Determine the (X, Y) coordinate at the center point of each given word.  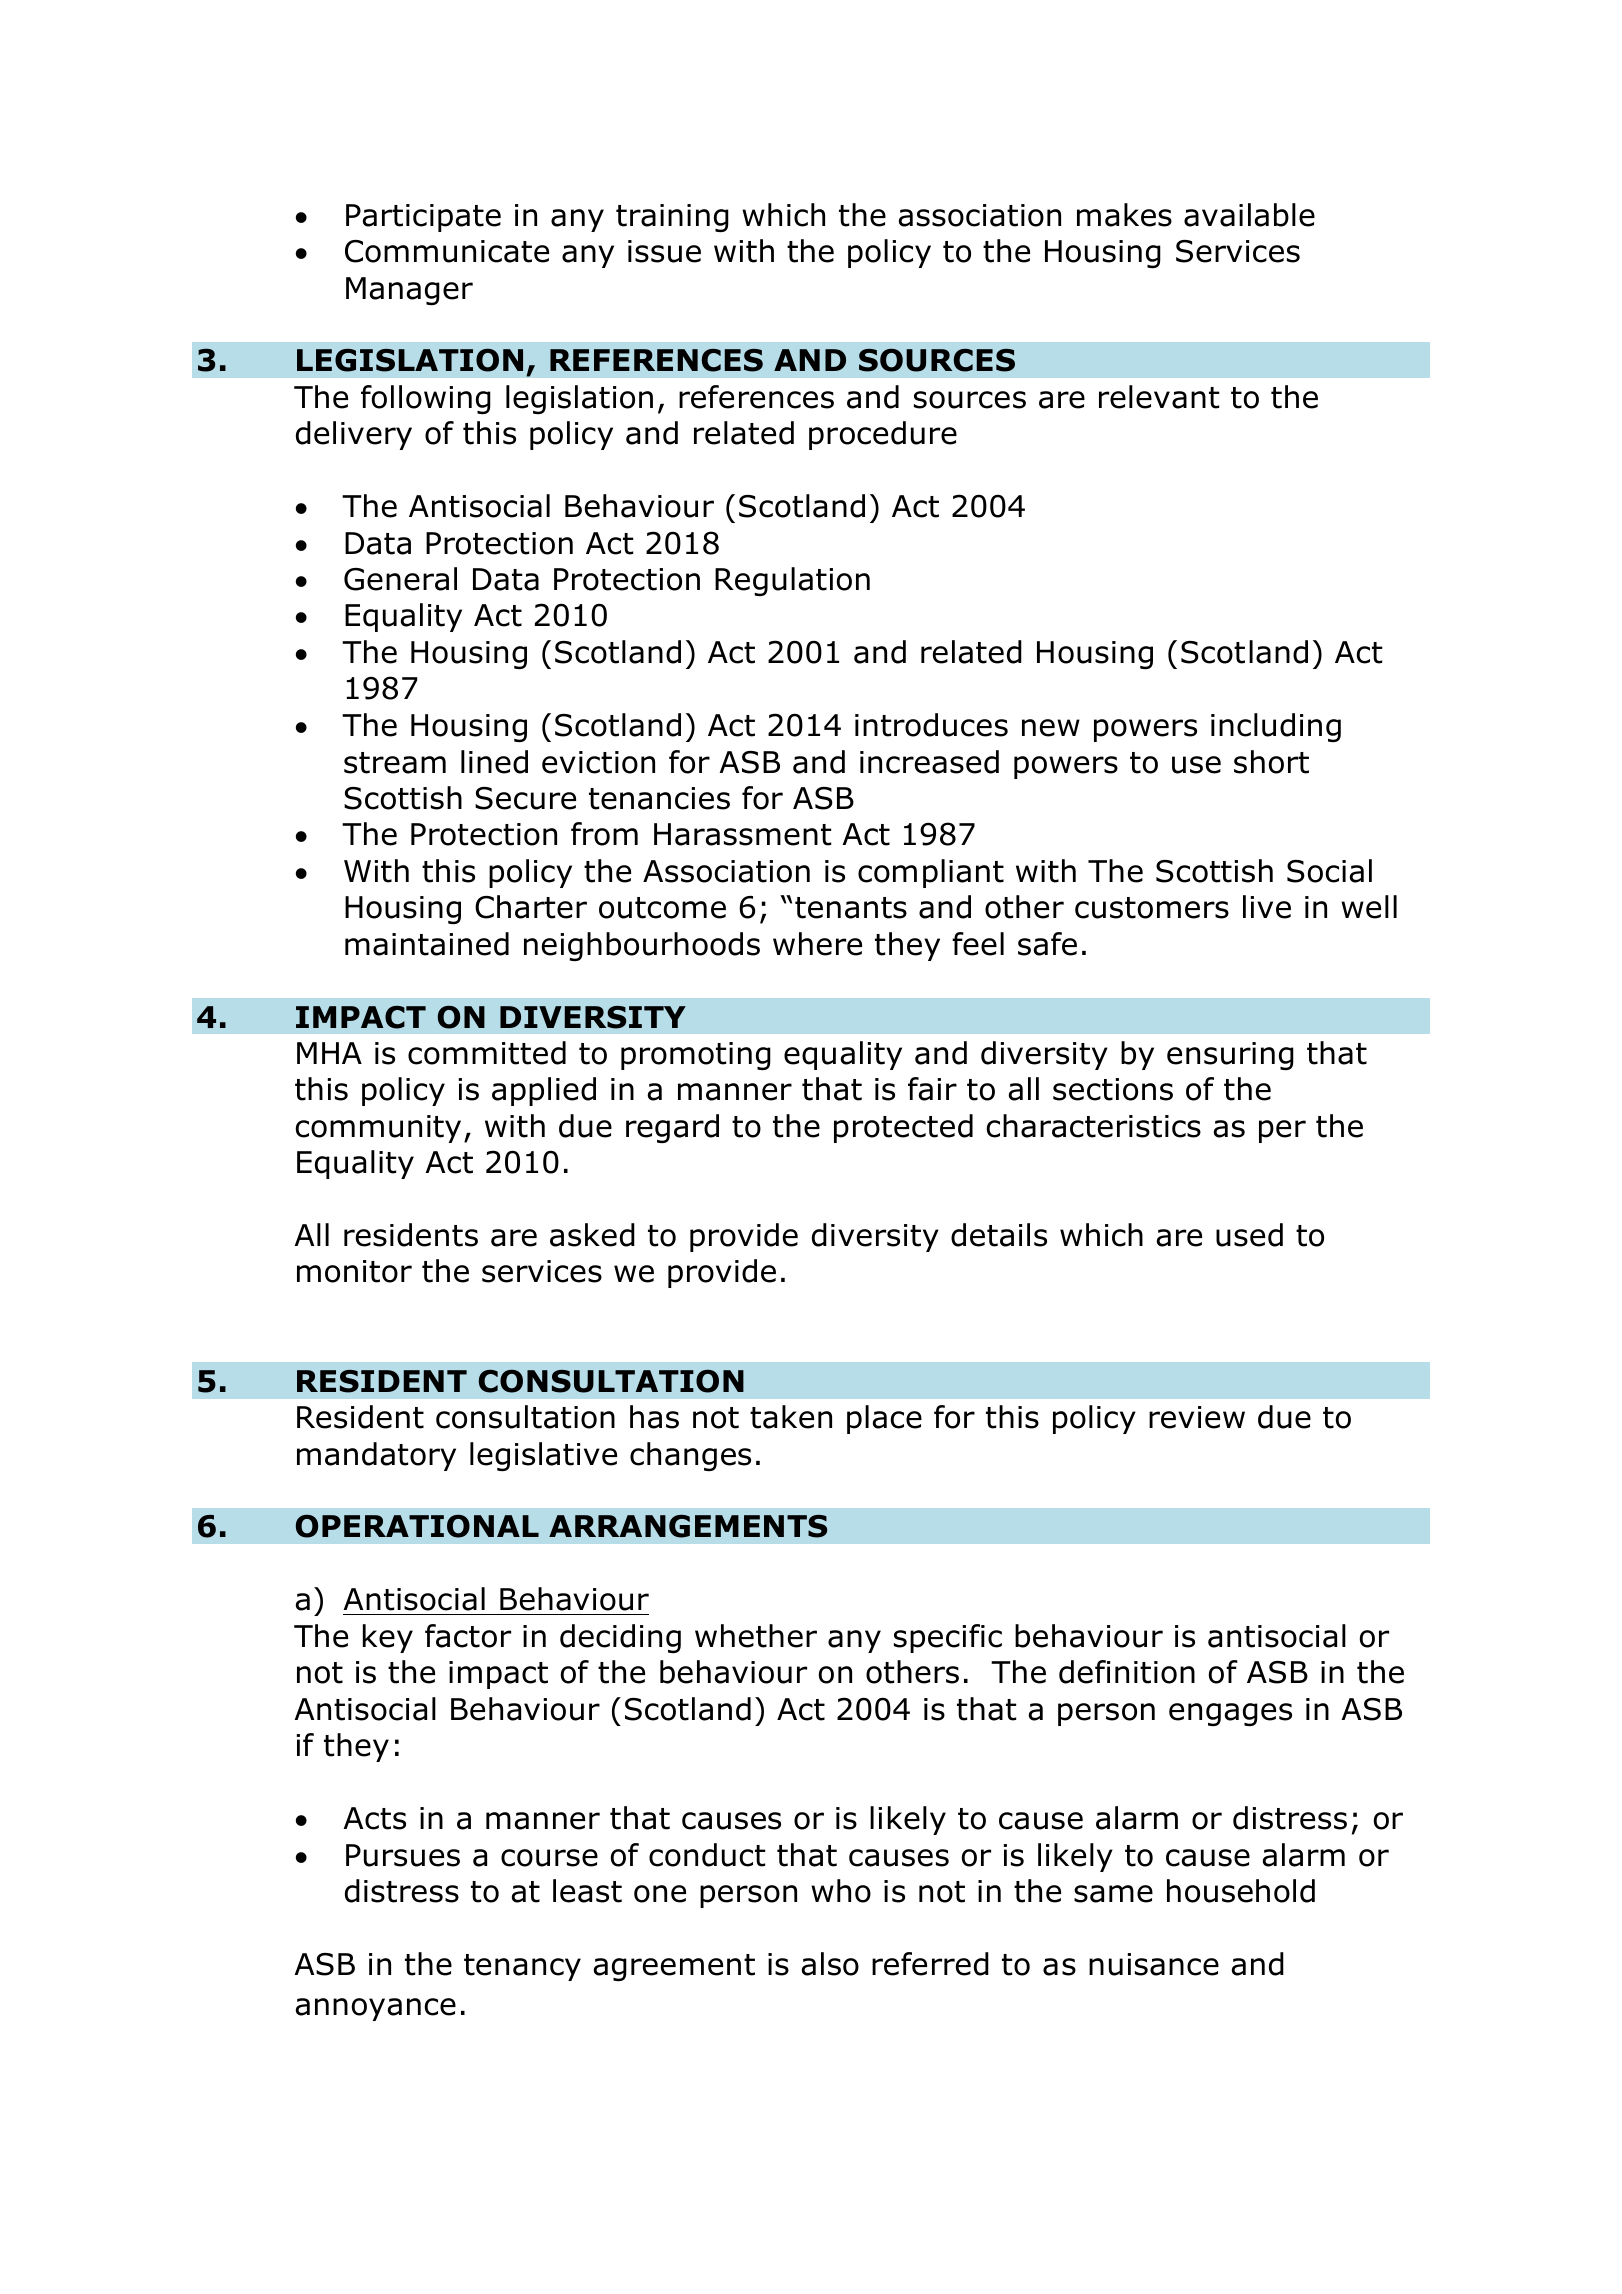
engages (1230, 1714)
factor (468, 1636)
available (1249, 215)
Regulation (792, 581)
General (400, 579)
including (1276, 727)
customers (1152, 908)
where (817, 944)
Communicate (447, 251)
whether (756, 1636)
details (999, 1235)
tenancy (522, 1967)
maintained (427, 944)
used (1249, 1235)
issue (664, 251)
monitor (354, 1271)
